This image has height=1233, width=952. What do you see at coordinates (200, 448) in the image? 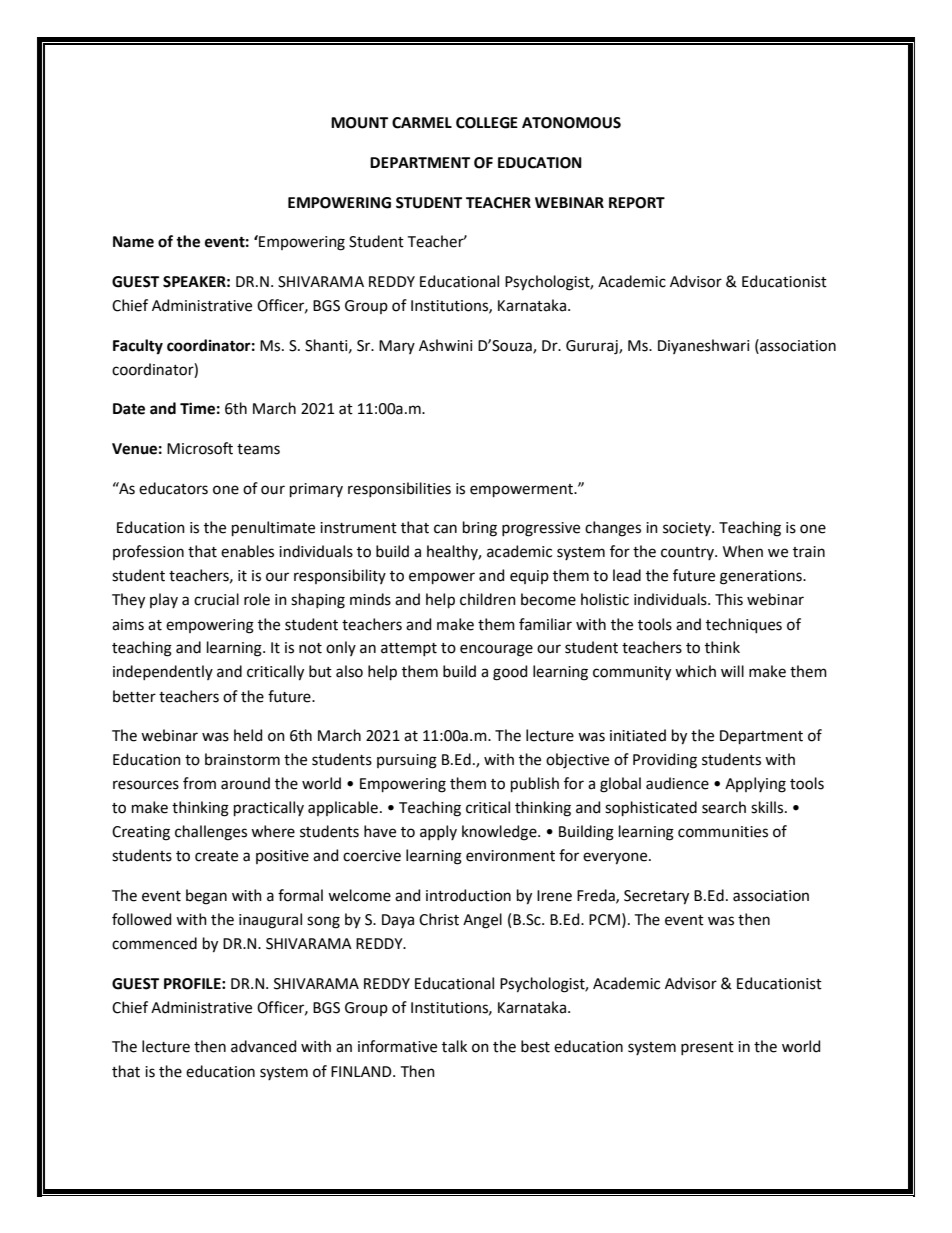
I see `Microsoft` at bounding box center [200, 448].
